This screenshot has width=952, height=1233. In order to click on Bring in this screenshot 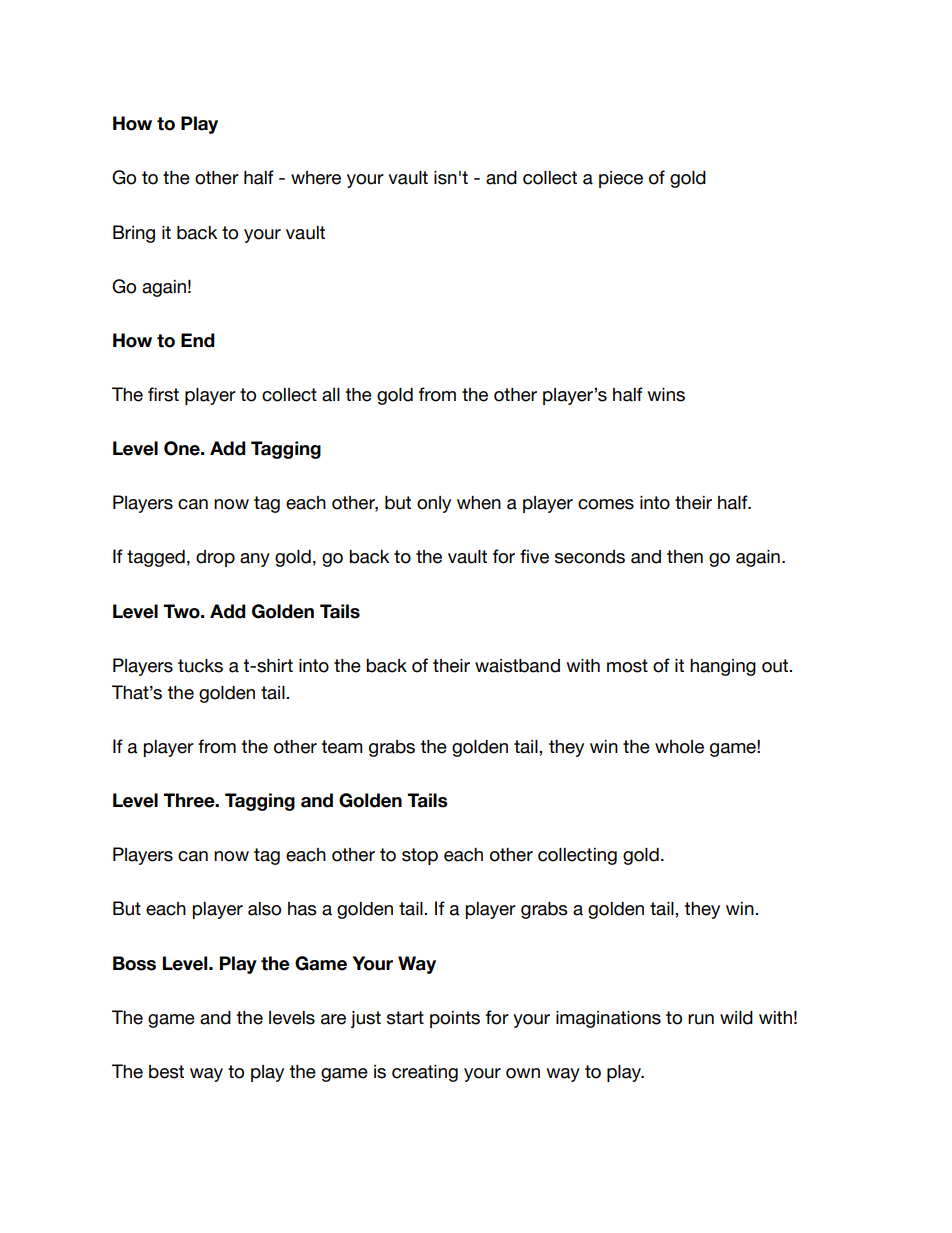, I will do `click(134, 234)`.
